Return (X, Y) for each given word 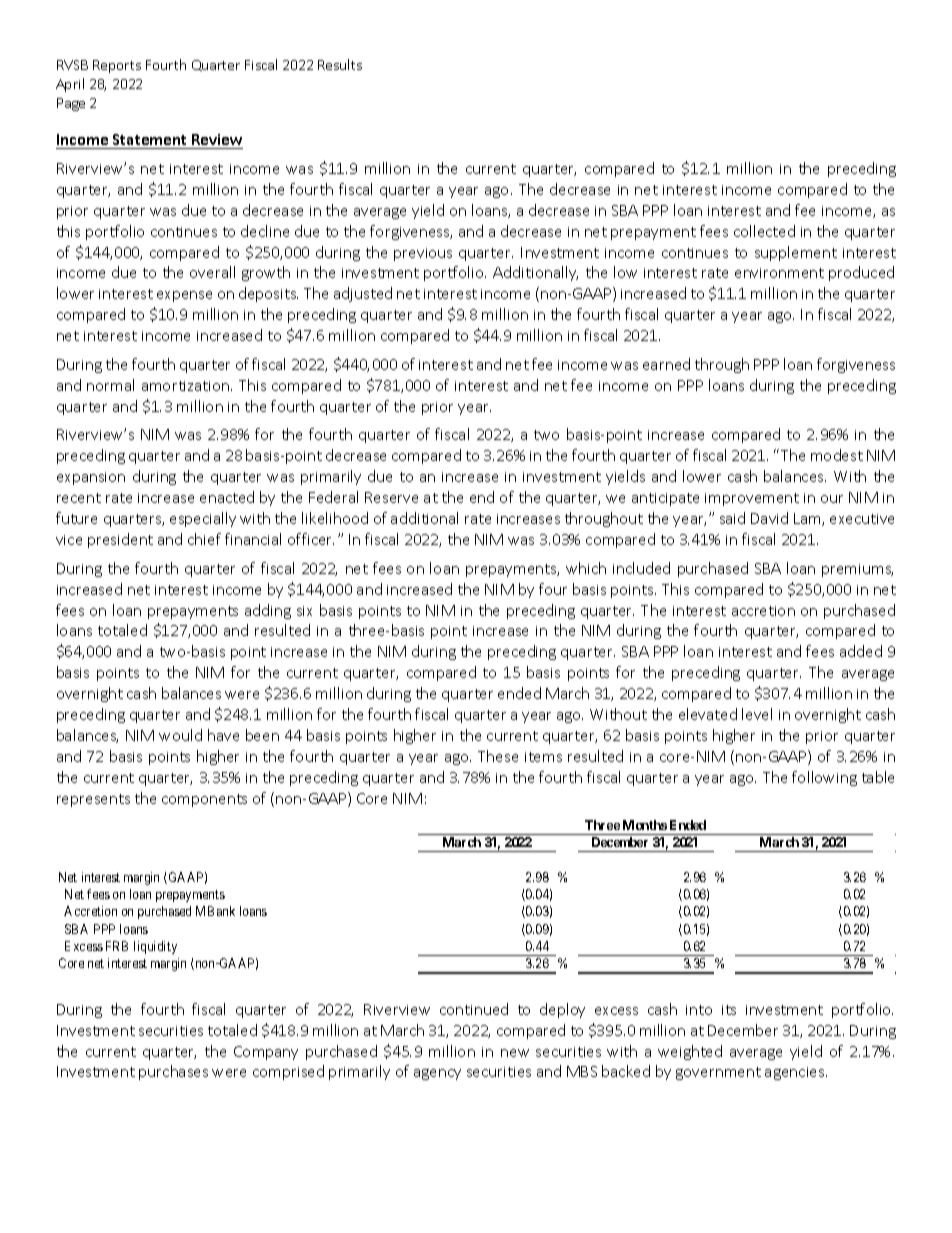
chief (204, 539)
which (586, 568)
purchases (173, 1072)
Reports (117, 66)
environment (779, 273)
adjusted (363, 294)
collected (764, 231)
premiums (857, 570)
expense (184, 296)
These (498, 756)
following (824, 778)
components (204, 800)
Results (340, 64)
